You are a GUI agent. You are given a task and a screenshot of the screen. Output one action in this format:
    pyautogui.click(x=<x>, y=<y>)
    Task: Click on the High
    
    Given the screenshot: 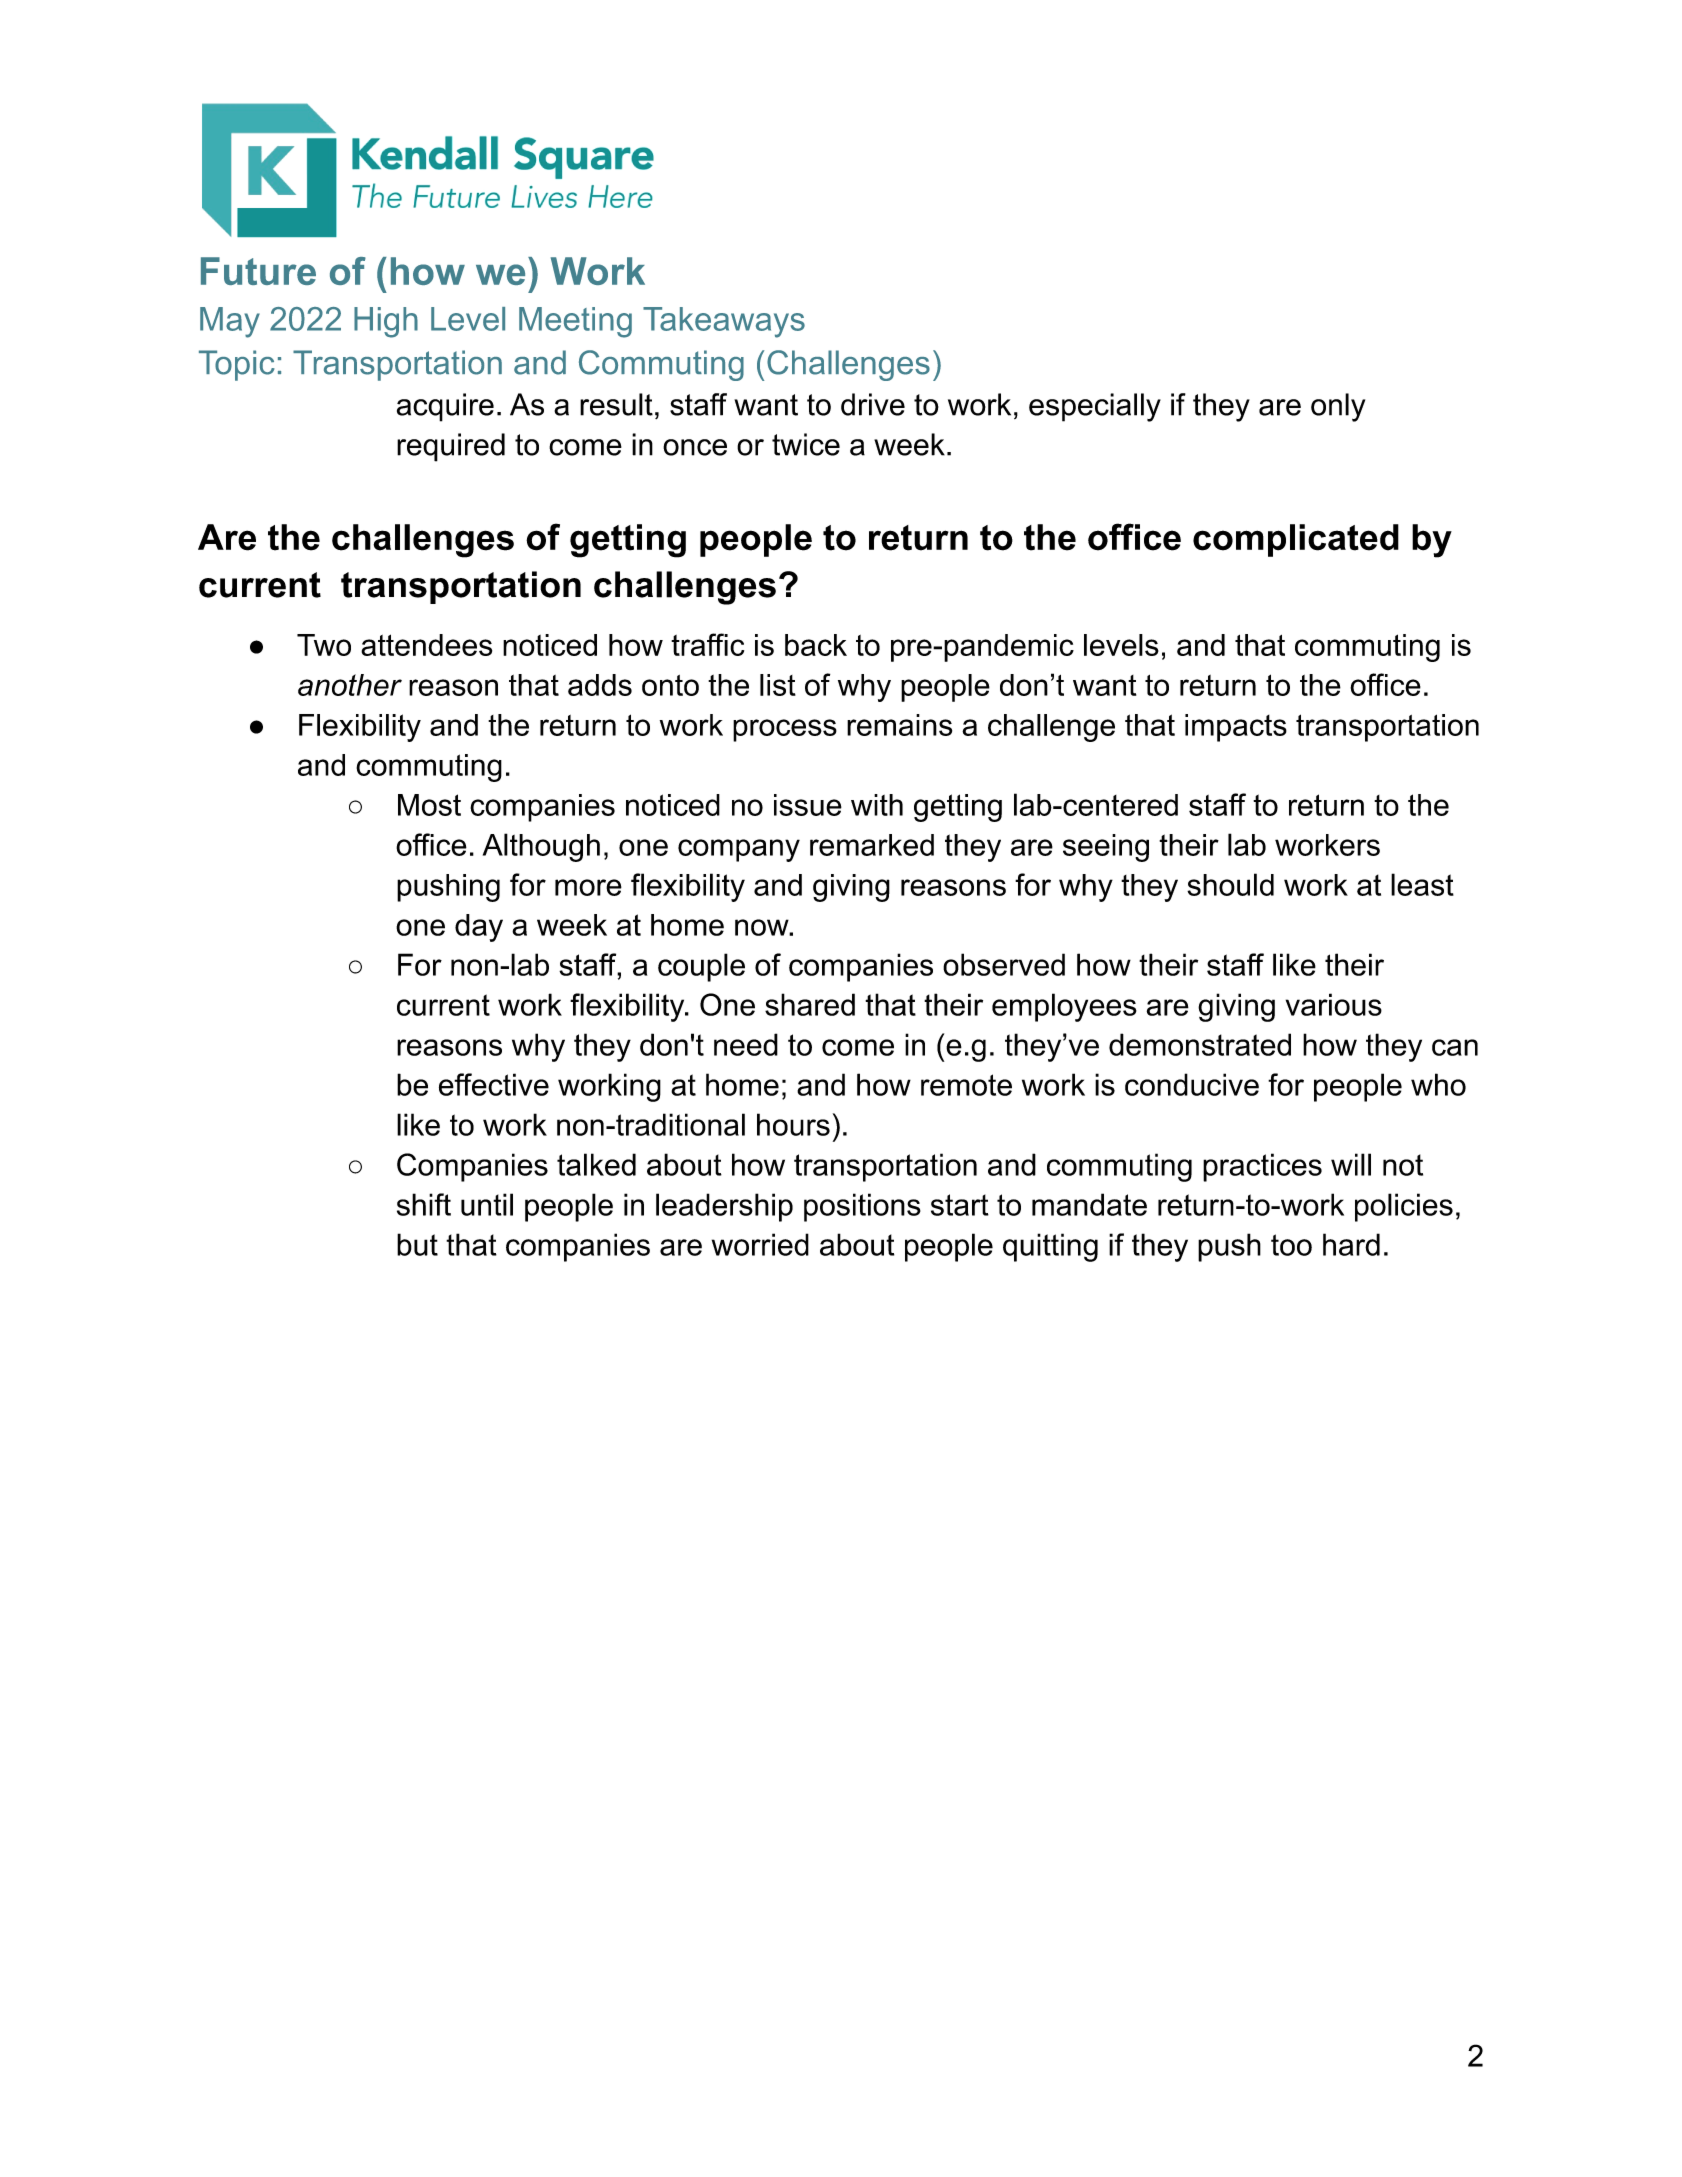 What is the action you would take?
    pyautogui.click(x=386, y=322)
